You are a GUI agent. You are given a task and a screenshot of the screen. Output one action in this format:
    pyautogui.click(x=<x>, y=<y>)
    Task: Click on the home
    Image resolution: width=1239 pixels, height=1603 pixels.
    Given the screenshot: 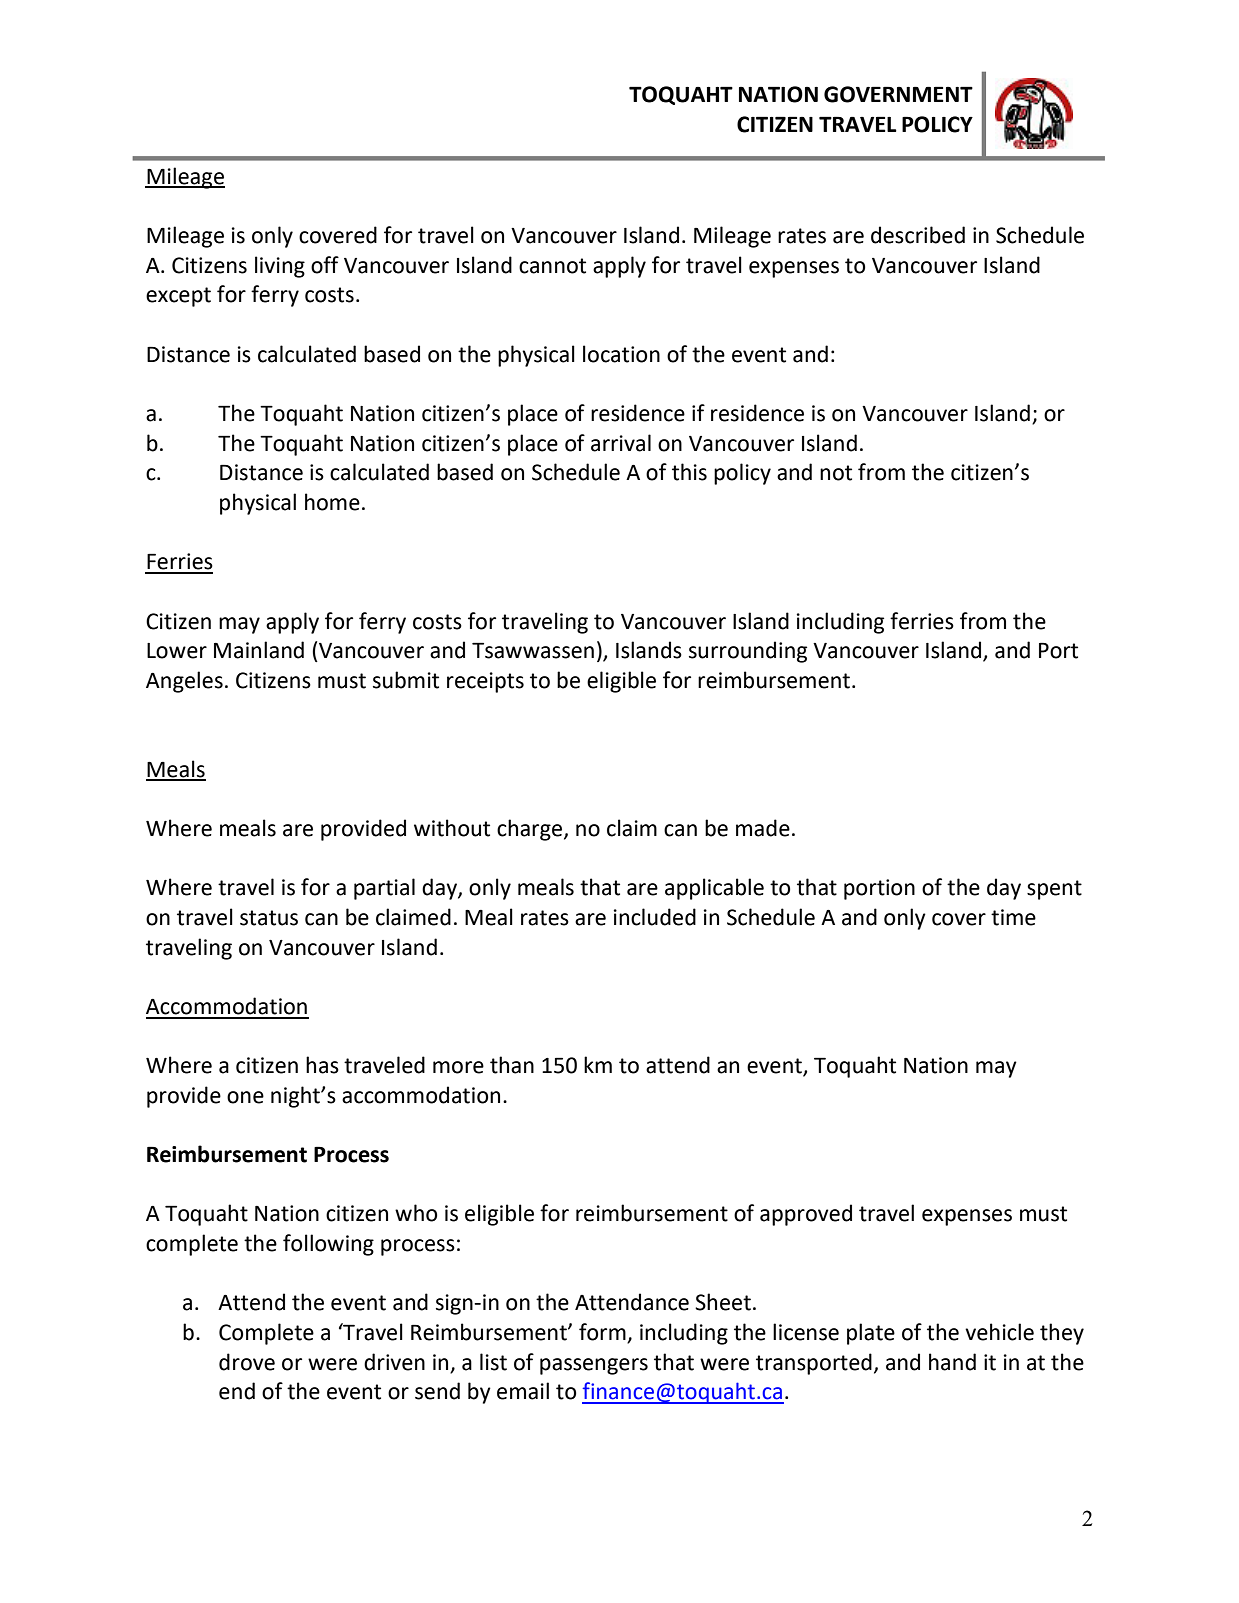 What is the action you would take?
    pyautogui.click(x=332, y=502)
